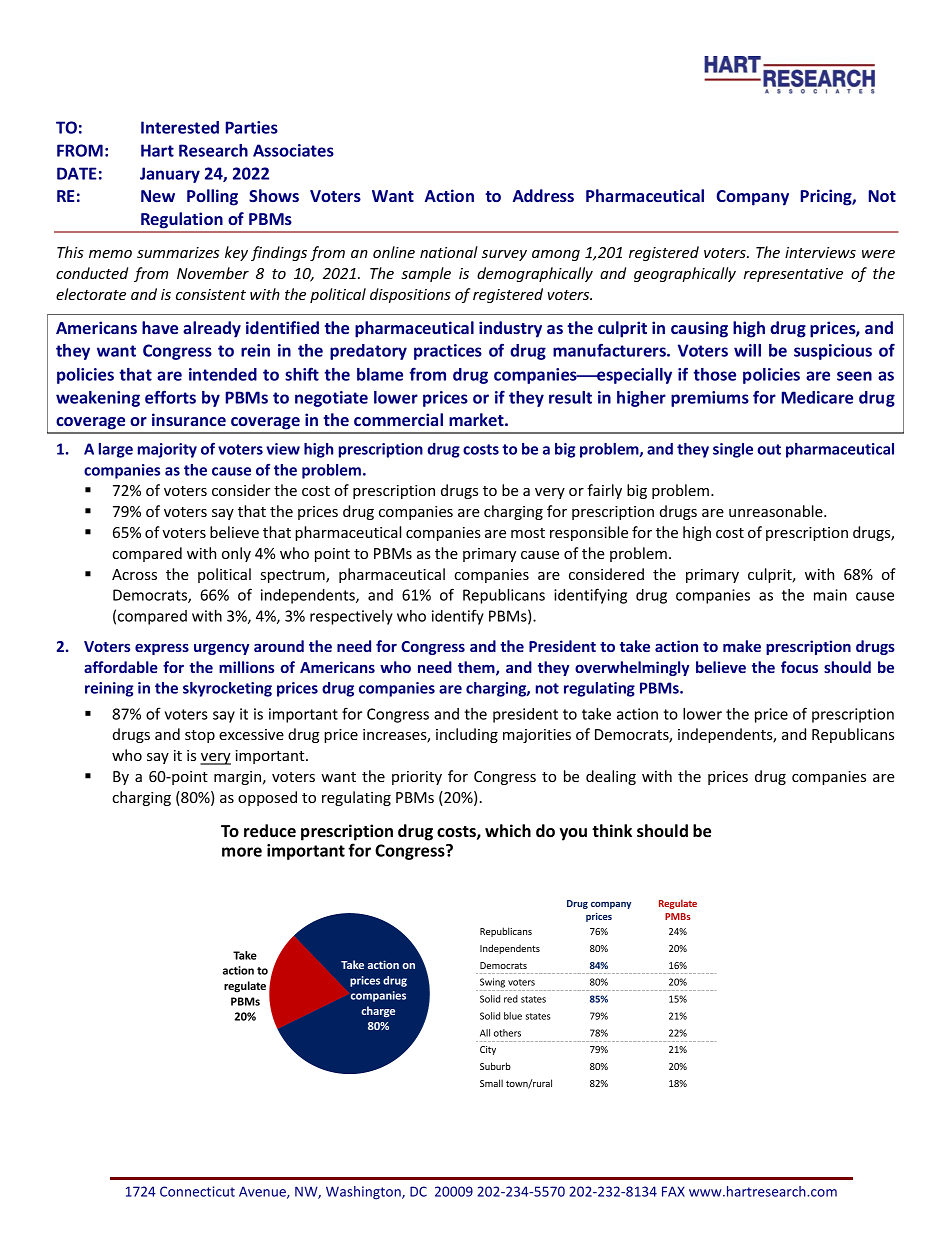  I want to click on majority, so click(167, 450).
